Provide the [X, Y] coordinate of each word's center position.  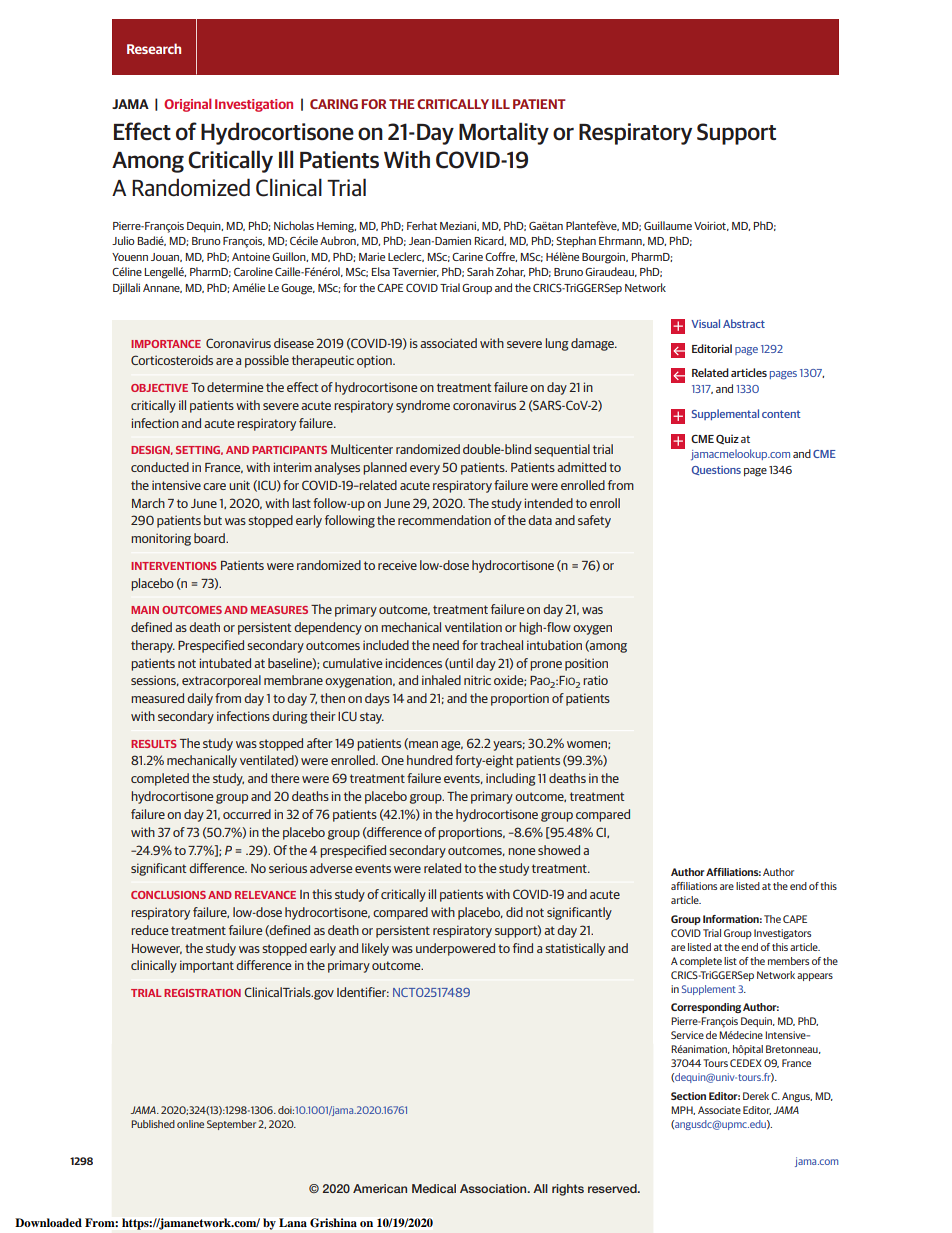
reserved [613, 1188]
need [446, 645]
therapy [153, 646]
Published [153, 1124]
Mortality [504, 133]
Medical [434, 1188]
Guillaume [668, 225]
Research [154, 48]
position [586, 664]
